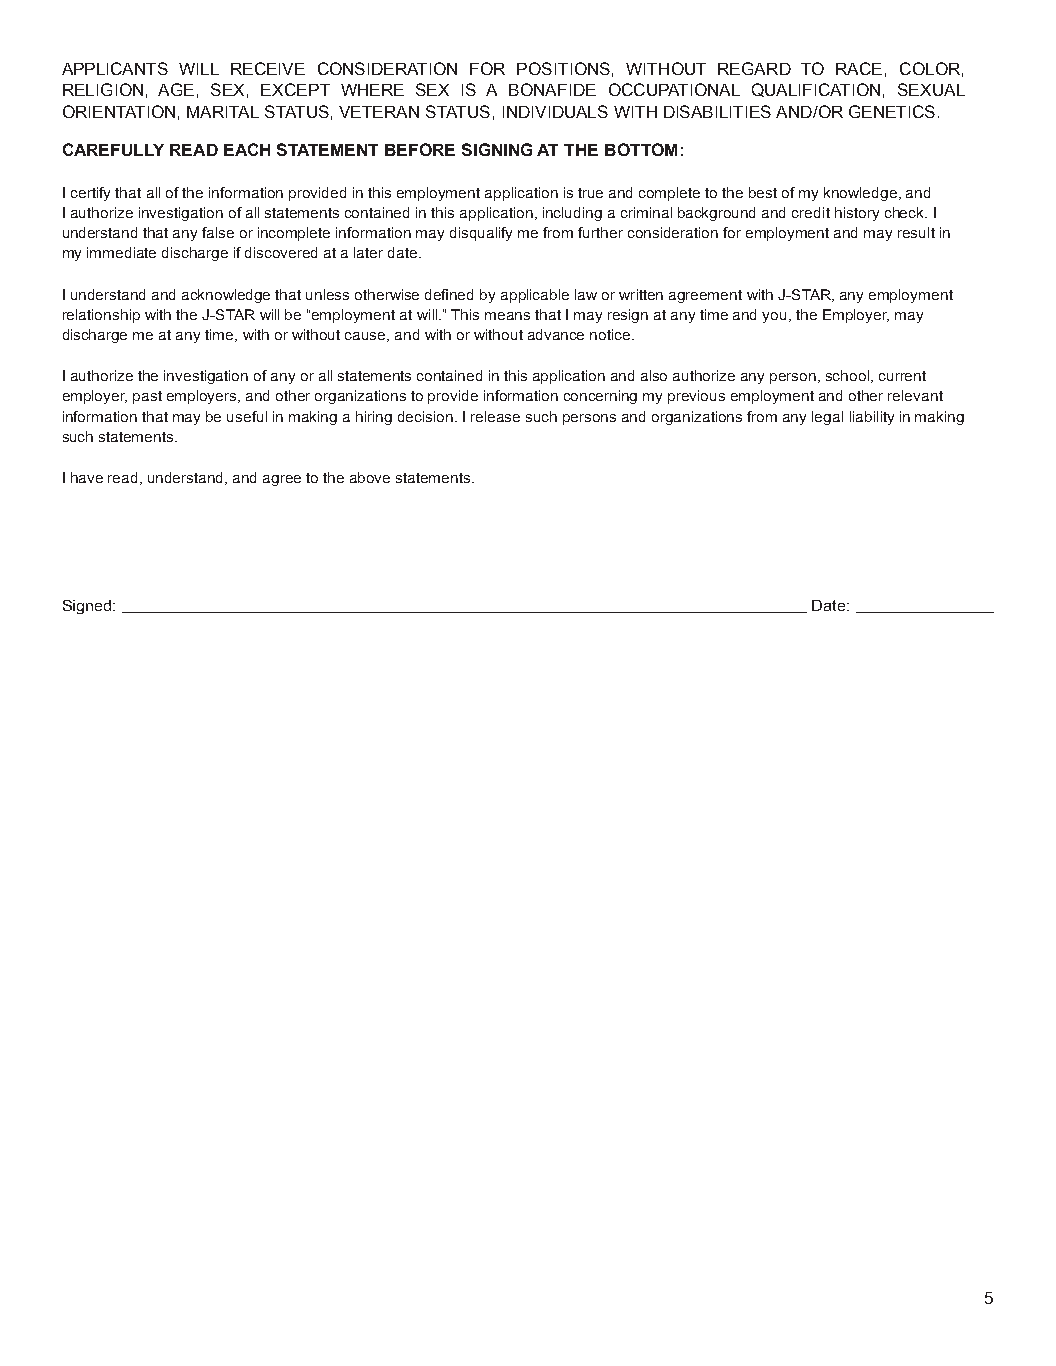 The image size is (1056, 1366). Describe the element at coordinates (88, 607) in the screenshot. I see `Signed` at that location.
